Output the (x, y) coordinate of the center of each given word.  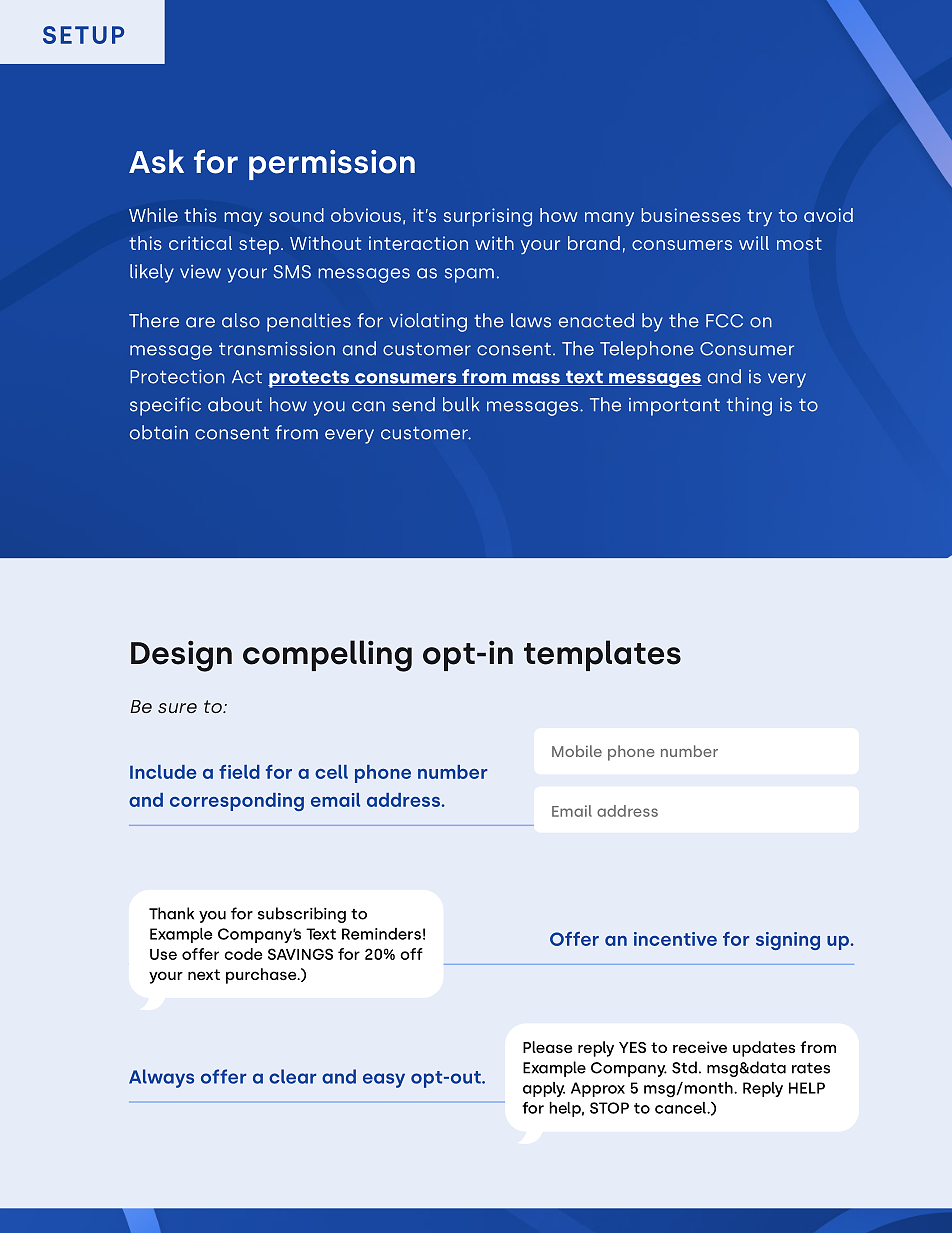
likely (152, 273)
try (759, 218)
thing (749, 406)
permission (332, 165)
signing (788, 941)
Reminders (381, 934)
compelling (327, 656)
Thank (171, 913)
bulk (461, 404)
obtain (159, 432)
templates (602, 655)
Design (181, 656)
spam (469, 275)
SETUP (83, 35)
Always (161, 1078)
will (754, 243)
